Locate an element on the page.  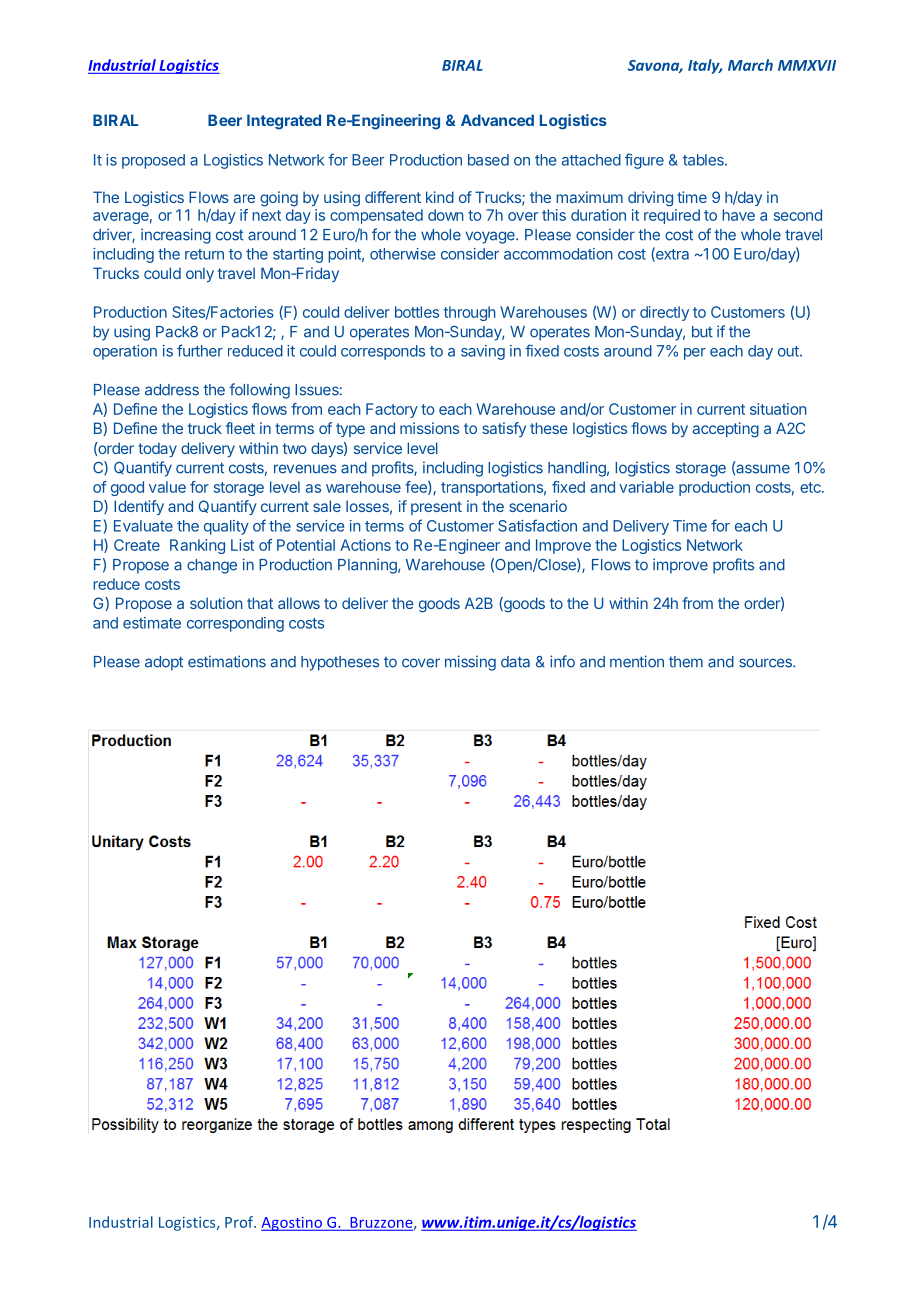
directly is located at coordinates (664, 313).
